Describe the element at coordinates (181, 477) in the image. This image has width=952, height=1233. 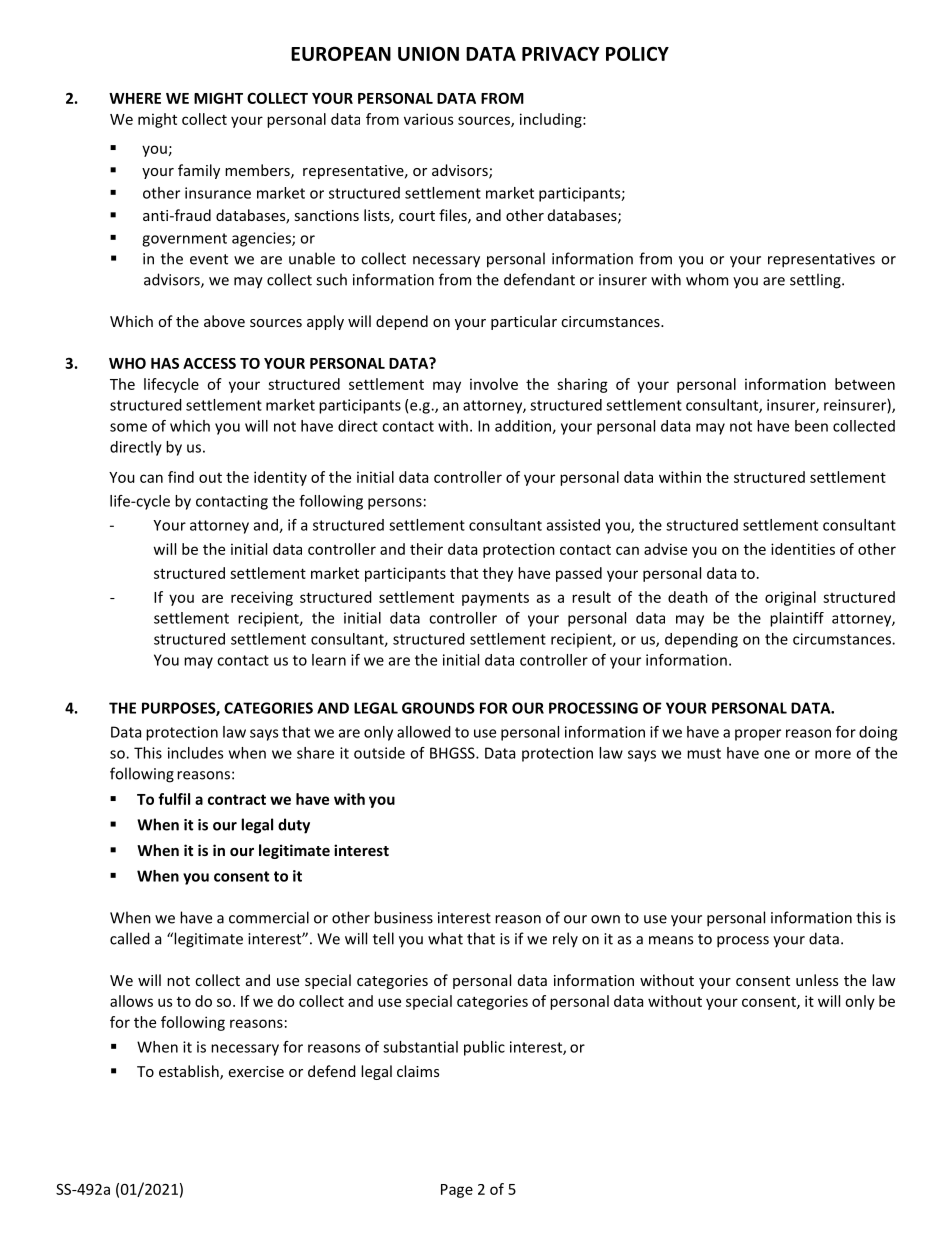
I see `find` at that location.
